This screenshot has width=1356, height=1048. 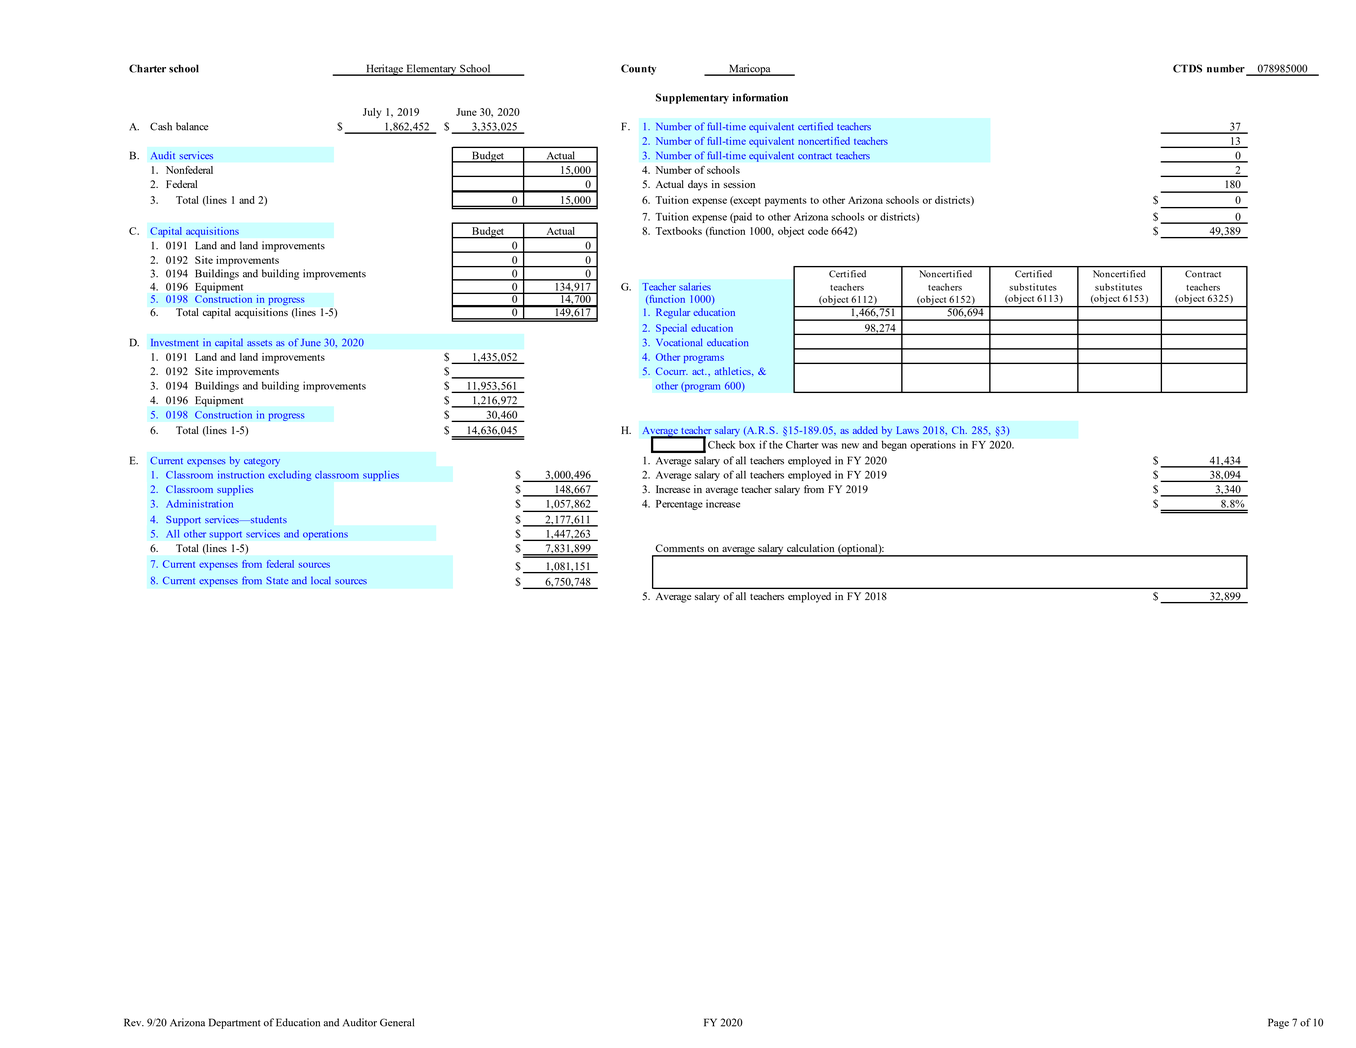 I want to click on Department, so click(x=235, y=1023).
